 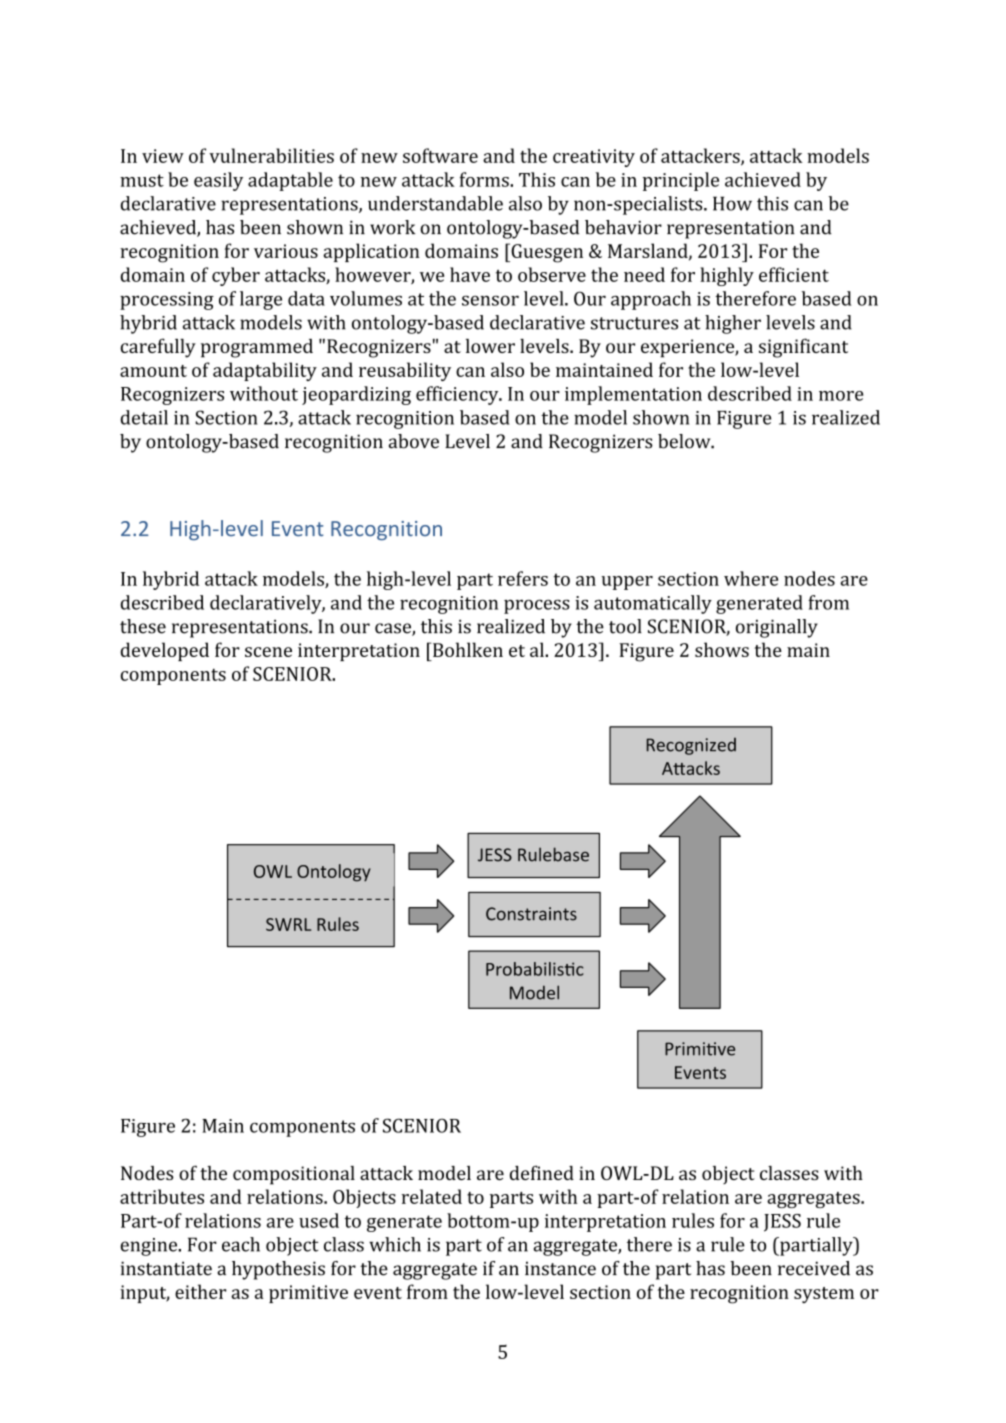 What do you see at coordinates (268, 652) in the screenshot?
I see `scene` at bounding box center [268, 652].
